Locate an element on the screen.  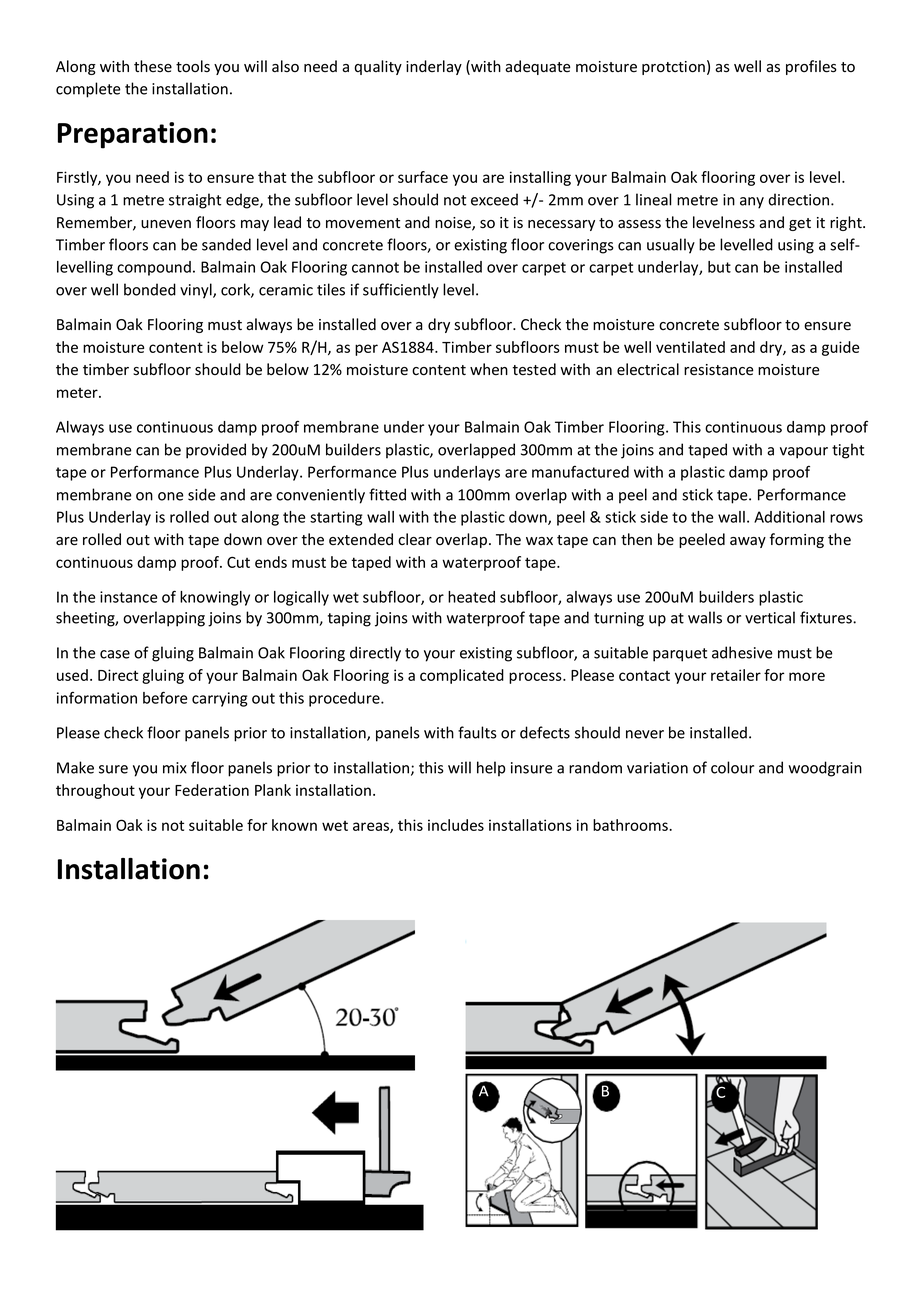
bonded is located at coordinates (150, 289).
